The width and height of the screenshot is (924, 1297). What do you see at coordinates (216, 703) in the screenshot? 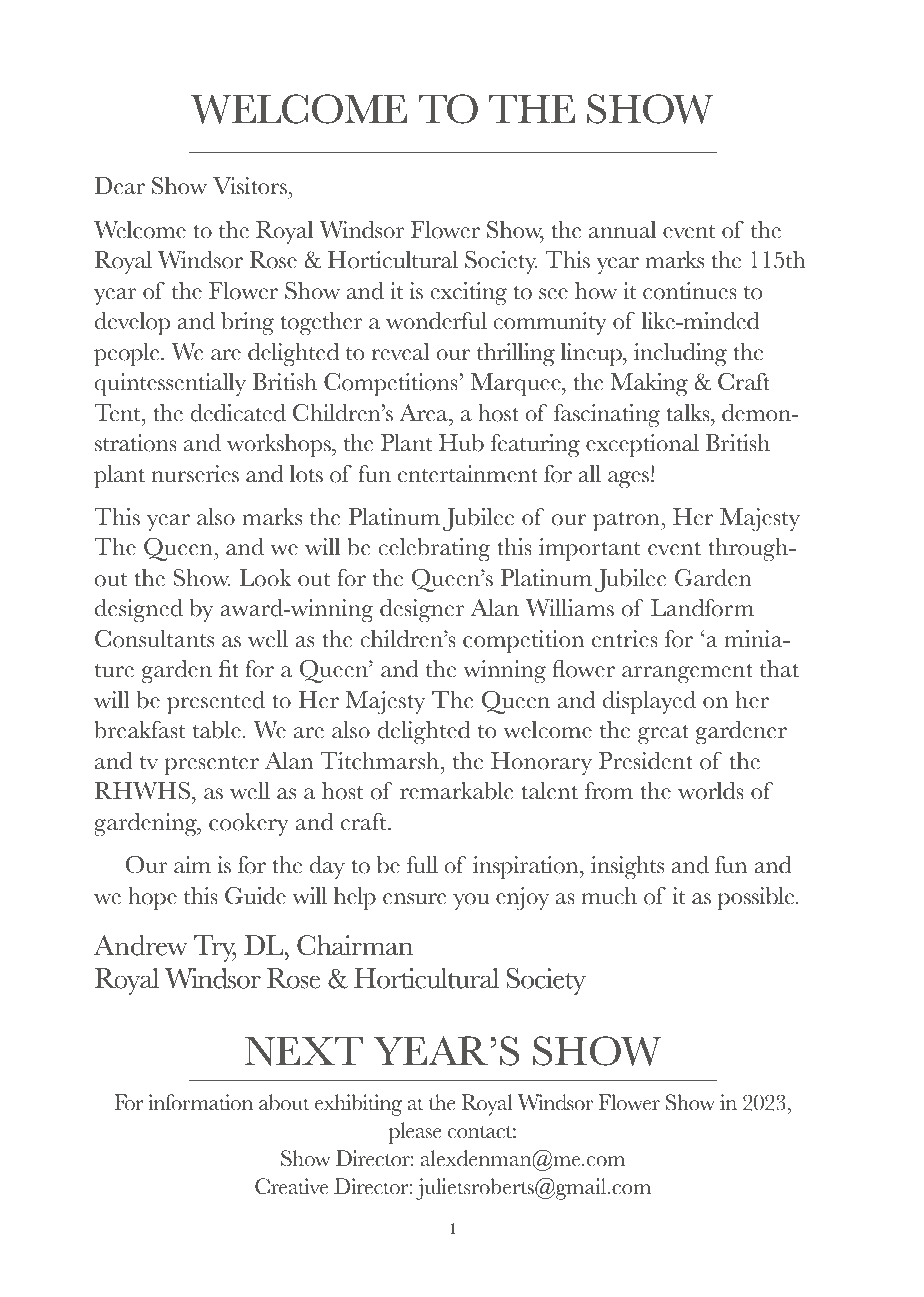
I see `presented` at bounding box center [216, 703].
